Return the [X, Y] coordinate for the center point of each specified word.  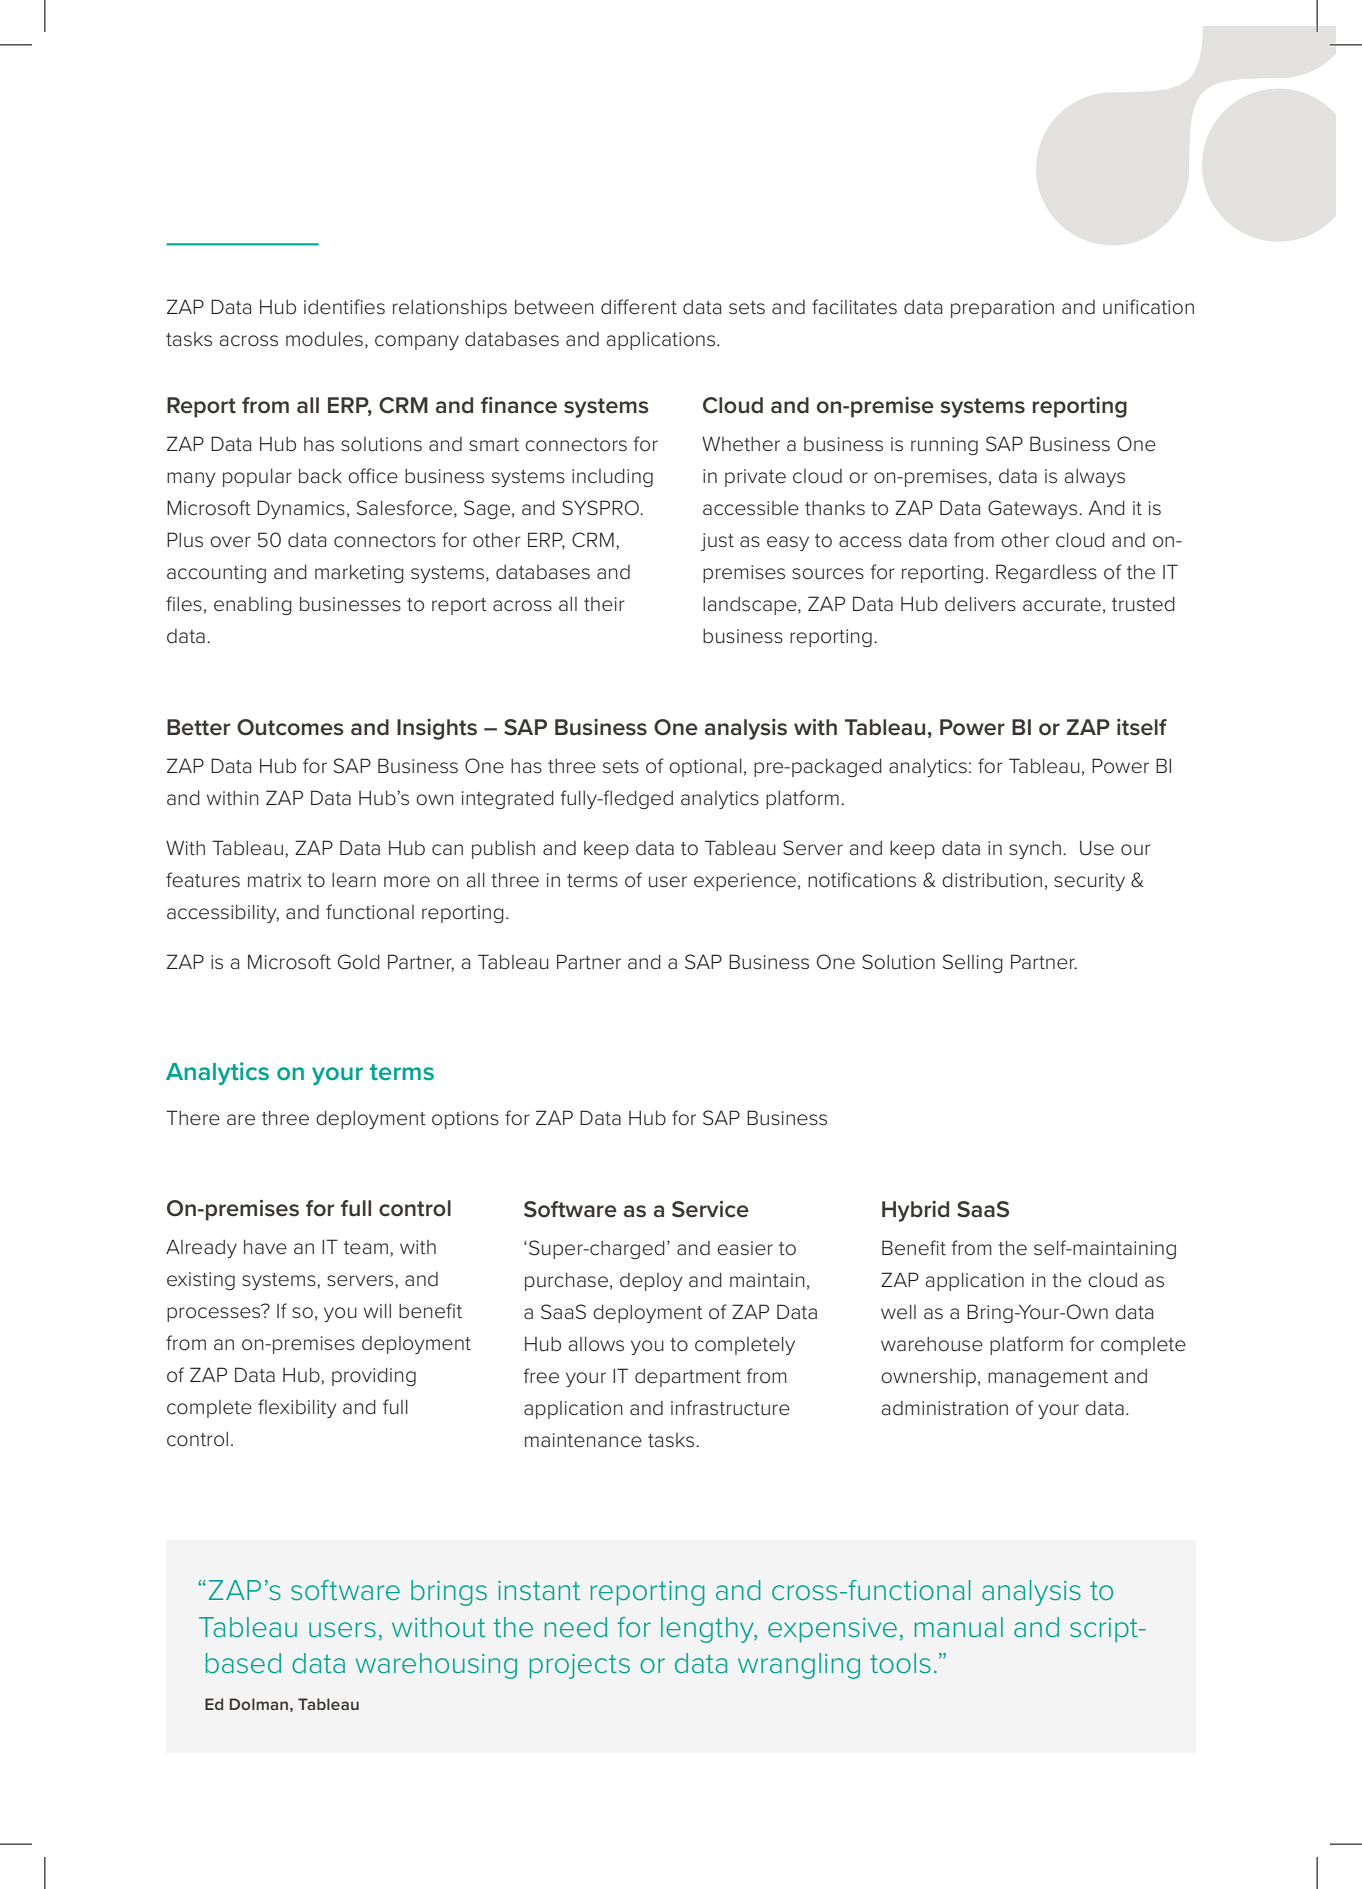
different [639, 307]
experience [745, 882]
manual [959, 1627]
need [576, 1627]
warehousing [436, 1666]
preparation [1002, 309]
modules [324, 339]
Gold [359, 962]
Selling [973, 963]
